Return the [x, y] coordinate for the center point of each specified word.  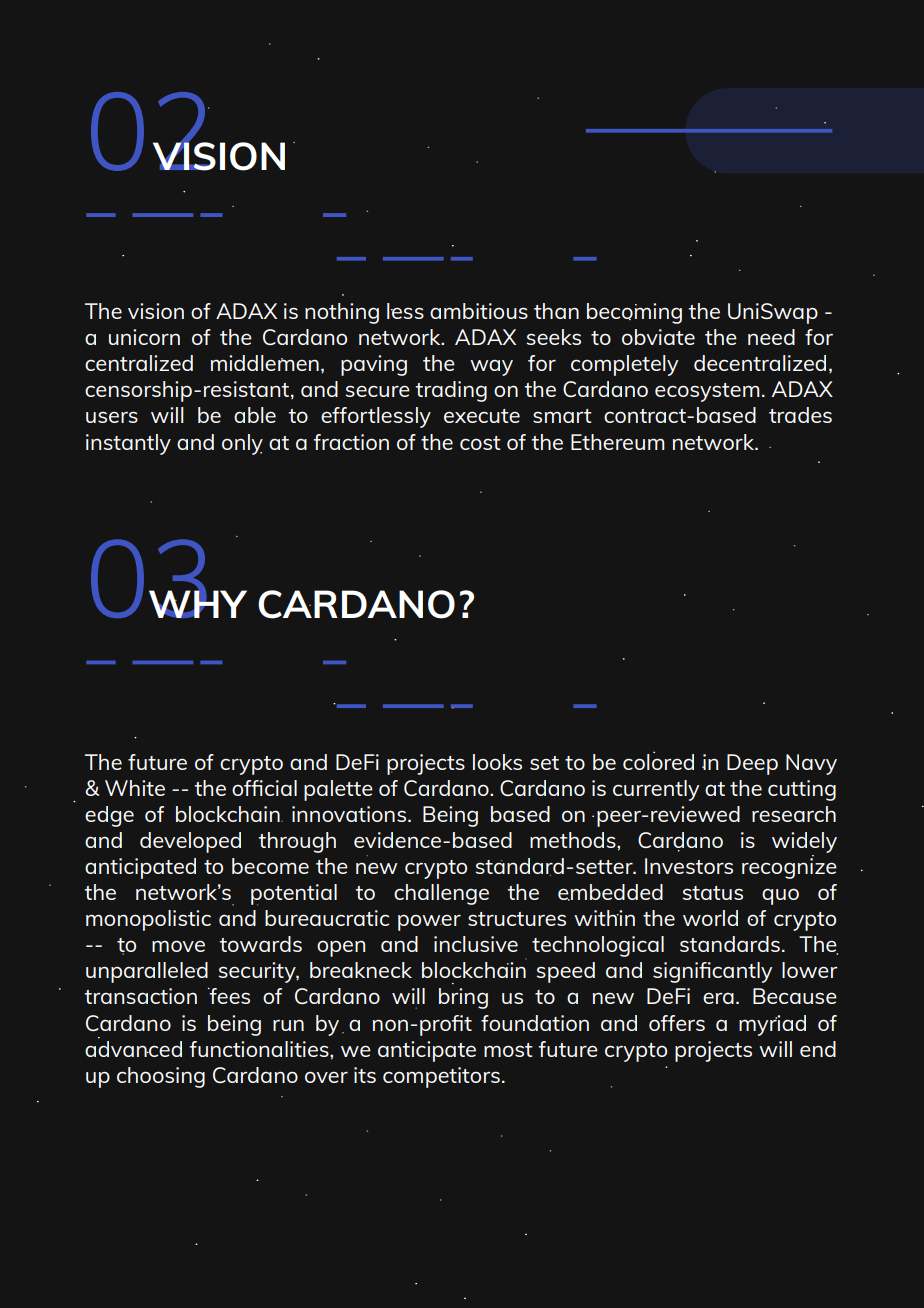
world [710, 918]
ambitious [479, 311]
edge [109, 816]
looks [497, 762]
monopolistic [148, 920]
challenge [441, 894]
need [771, 337]
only [242, 444]
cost [480, 443]
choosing [161, 1077]
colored [658, 760]
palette [338, 790]
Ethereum [618, 442]
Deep [752, 764]
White [135, 788]
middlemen [265, 363]
